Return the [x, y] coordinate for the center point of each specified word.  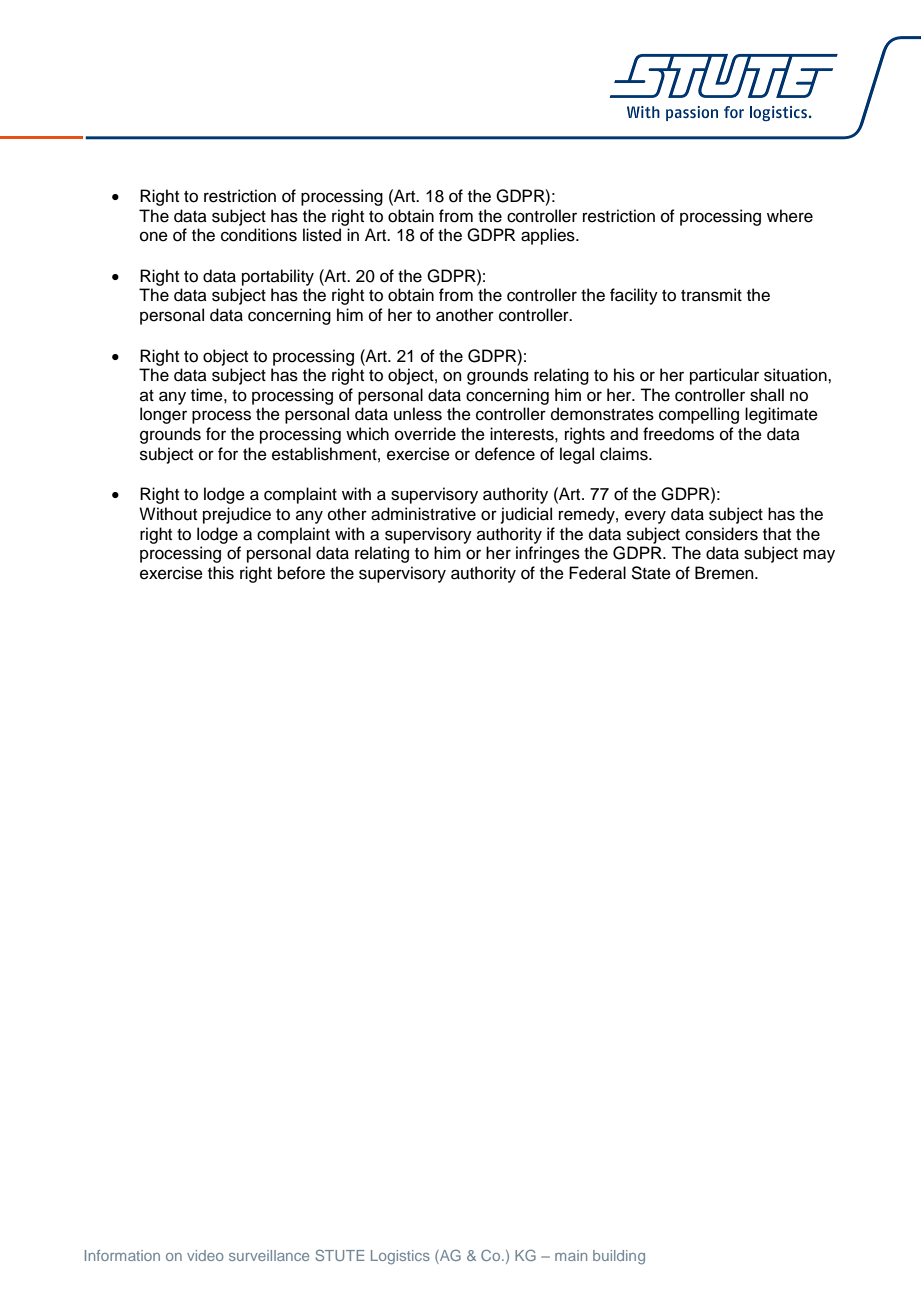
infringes [548, 554]
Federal [597, 573]
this [221, 573]
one [154, 236]
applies [549, 236]
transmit [711, 295]
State [651, 573]
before [301, 573]
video [205, 1255]
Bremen [725, 573]
